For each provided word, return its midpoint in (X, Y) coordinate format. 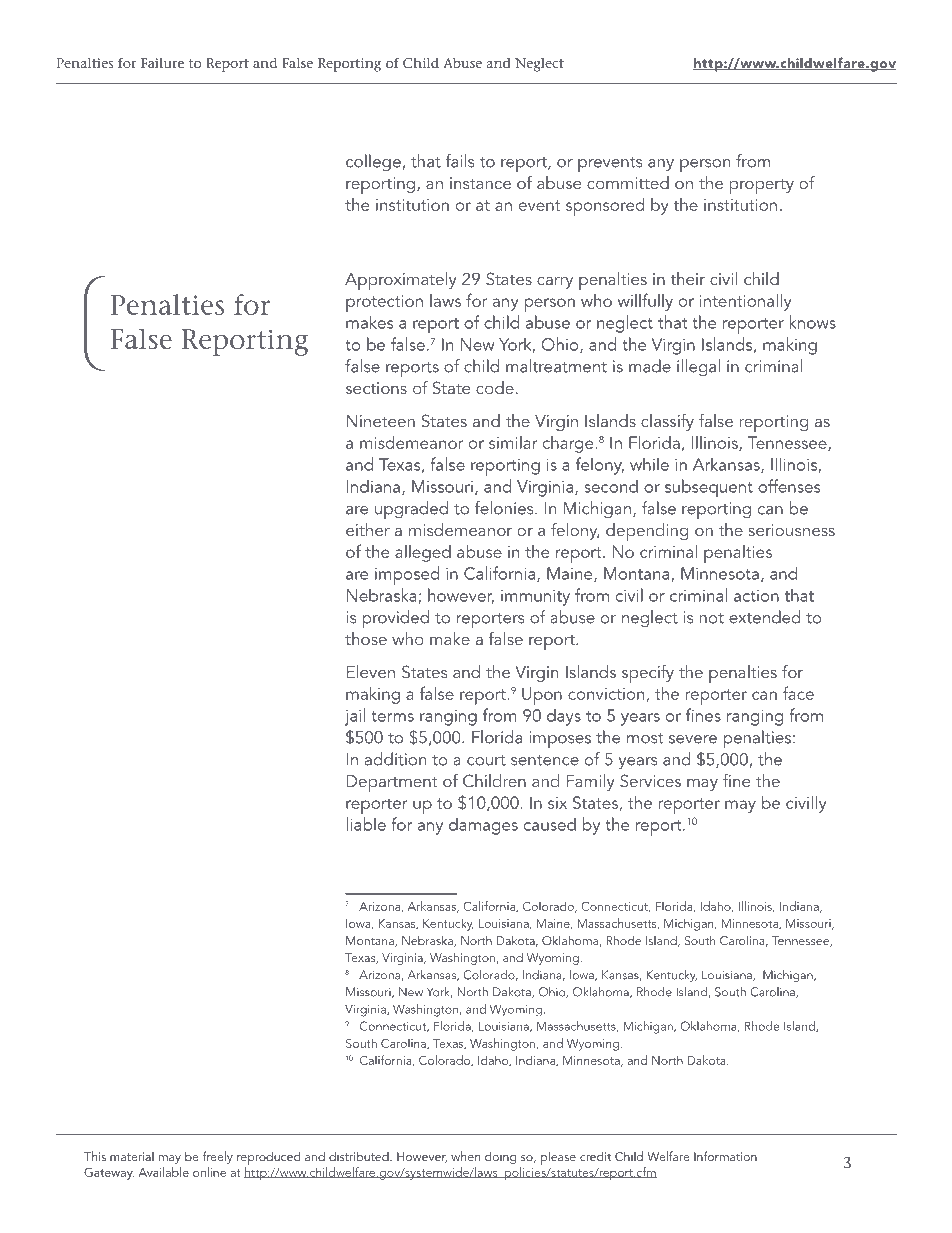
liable (366, 824)
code (495, 387)
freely (217, 1157)
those (366, 638)
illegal (698, 368)
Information (725, 1156)
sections (376, 388)
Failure (162, 63)
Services (650, 781)
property (761, 186)
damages (483, 826)
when (465, 1156)
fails (460, 161)
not (711, 618)
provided (395, 619)
